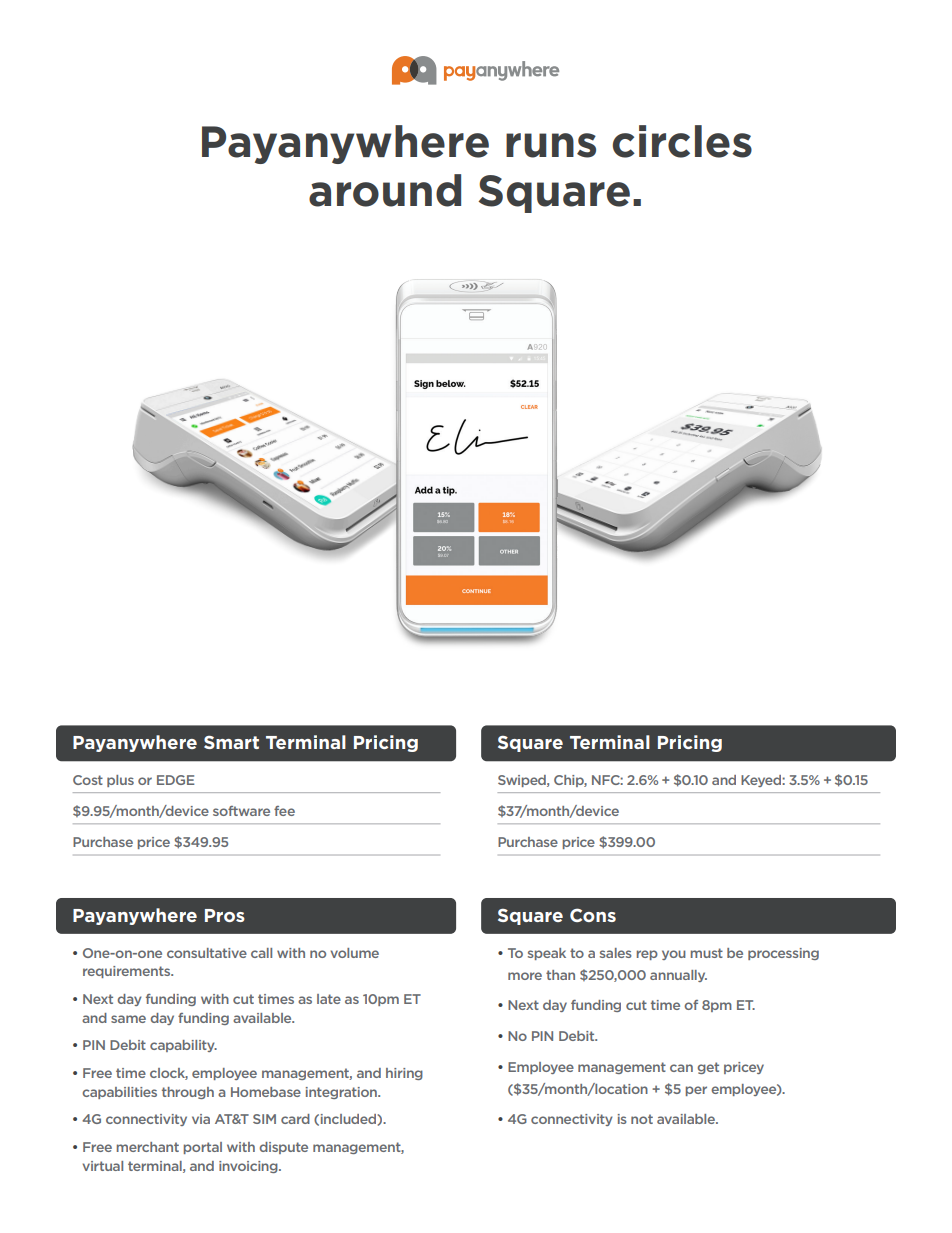 The width and height of the page is (952, 1233). I want to click on runs, so click(551, 145).
